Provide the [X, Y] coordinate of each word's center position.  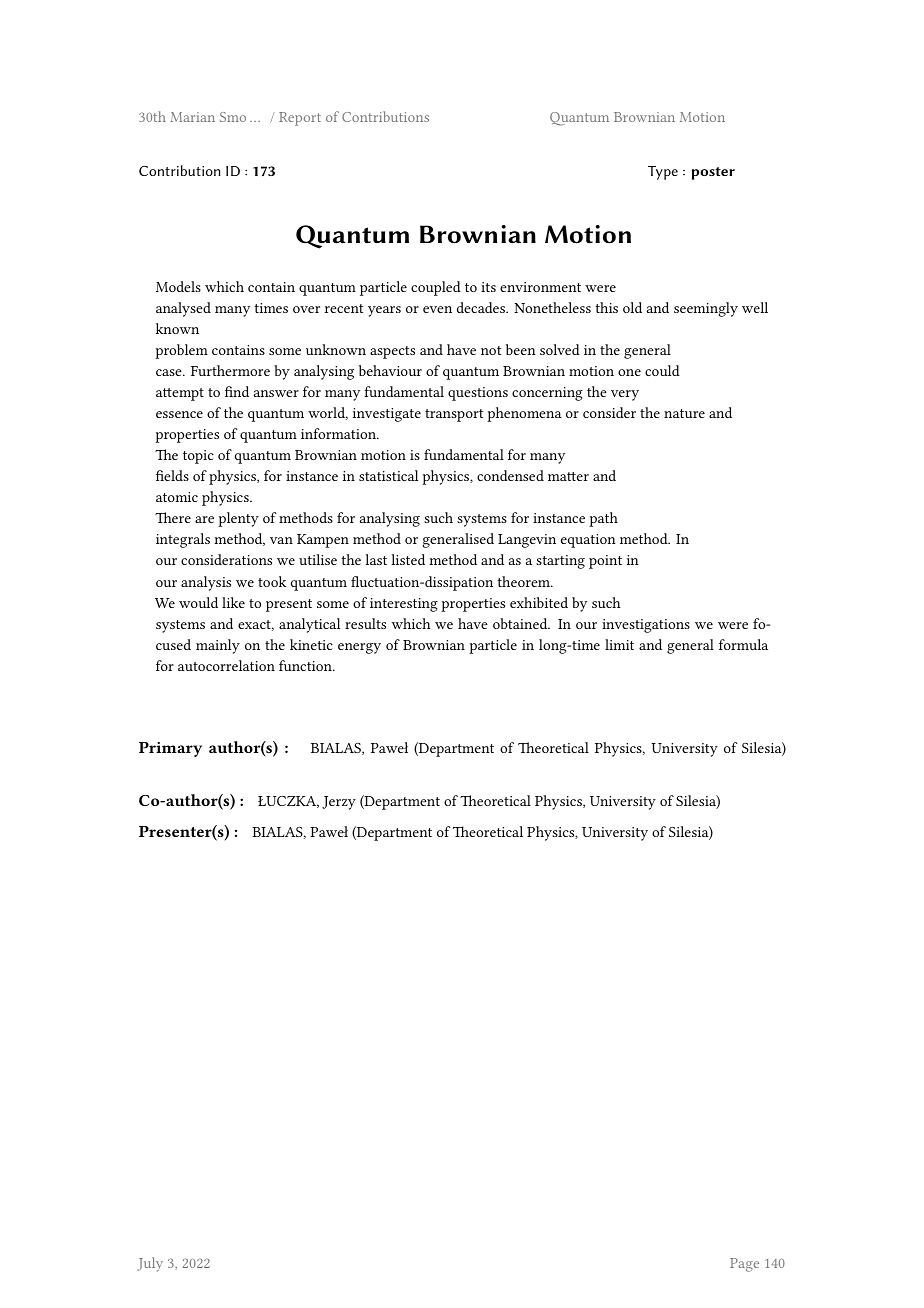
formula [743, 644]
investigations [646, 626]
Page [744, 1265]
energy [359, 648]
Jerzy [339, 803]
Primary [170, 749]
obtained [521, 623]
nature [684, 413]
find [237, 391]
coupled [436, 288]
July [150, 1264]
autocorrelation [226, 665]
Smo [233, 117]
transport [454, 415]
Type [663, 173]
